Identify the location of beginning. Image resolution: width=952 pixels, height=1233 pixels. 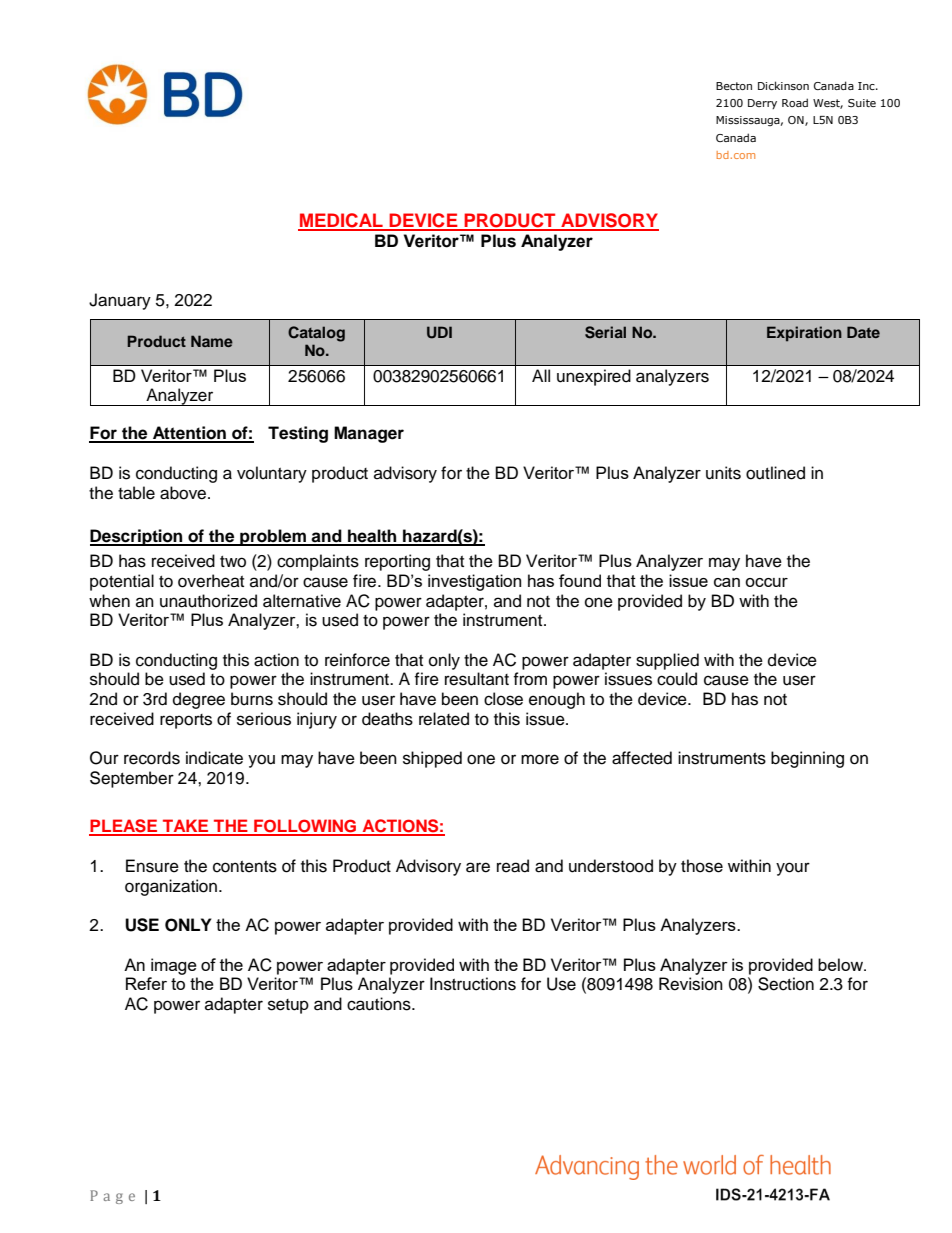
(807, 759).
